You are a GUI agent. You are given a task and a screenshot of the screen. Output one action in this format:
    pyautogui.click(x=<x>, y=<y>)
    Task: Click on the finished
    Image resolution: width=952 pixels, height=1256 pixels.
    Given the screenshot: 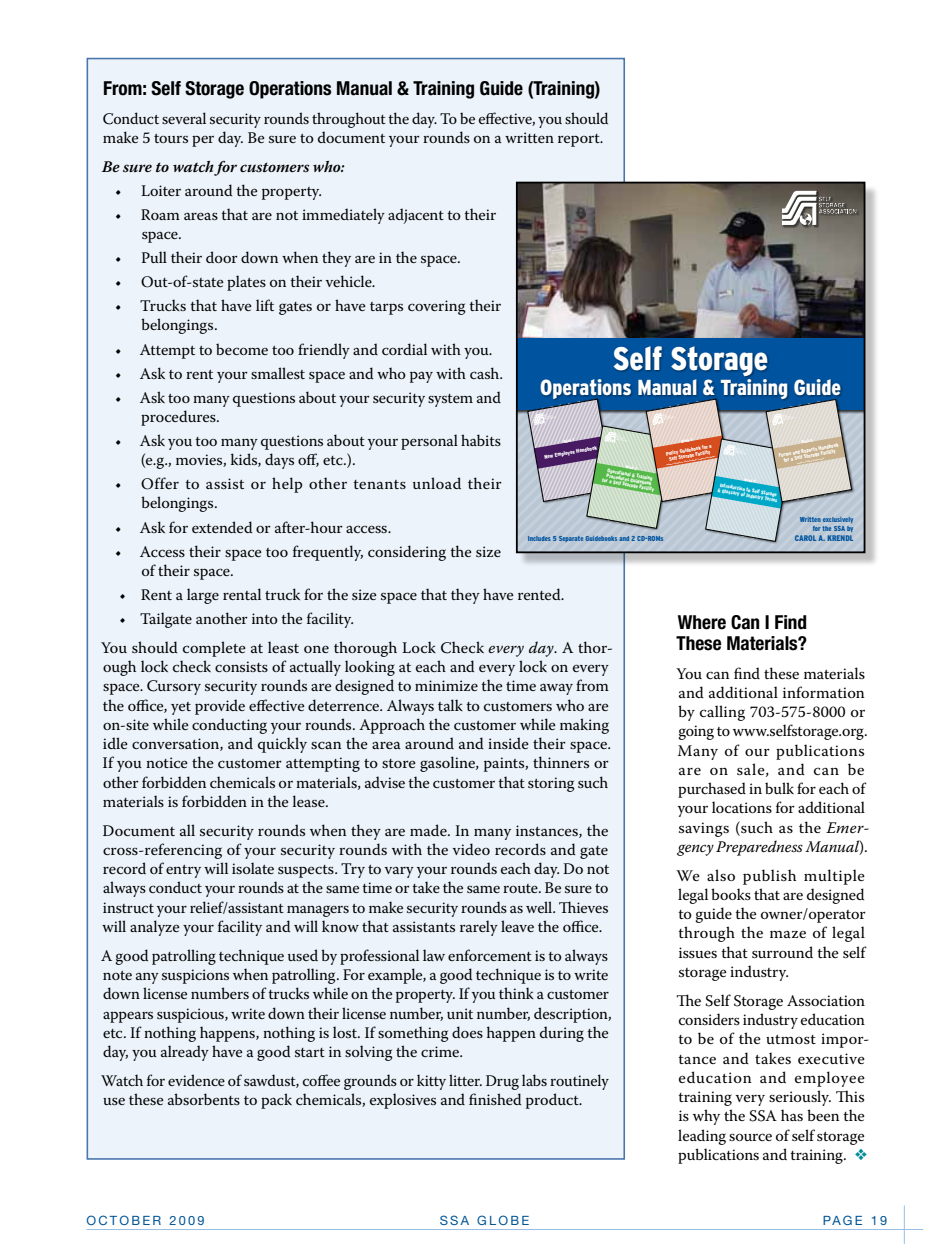 What is the action you would take?
    pyautogui.click(x=495, y=1099)
